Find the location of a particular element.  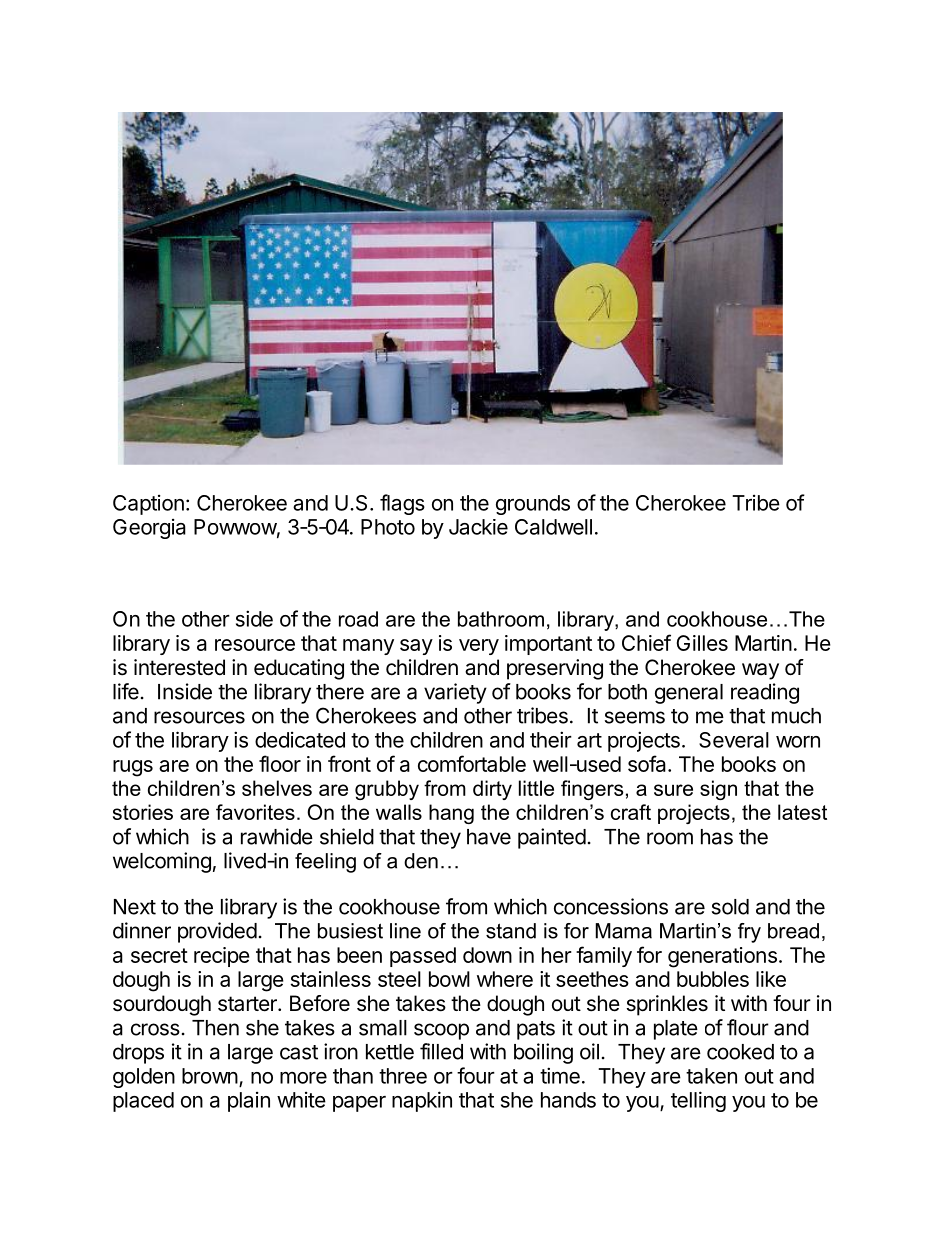

provided is located at coordinates (217, 932).
